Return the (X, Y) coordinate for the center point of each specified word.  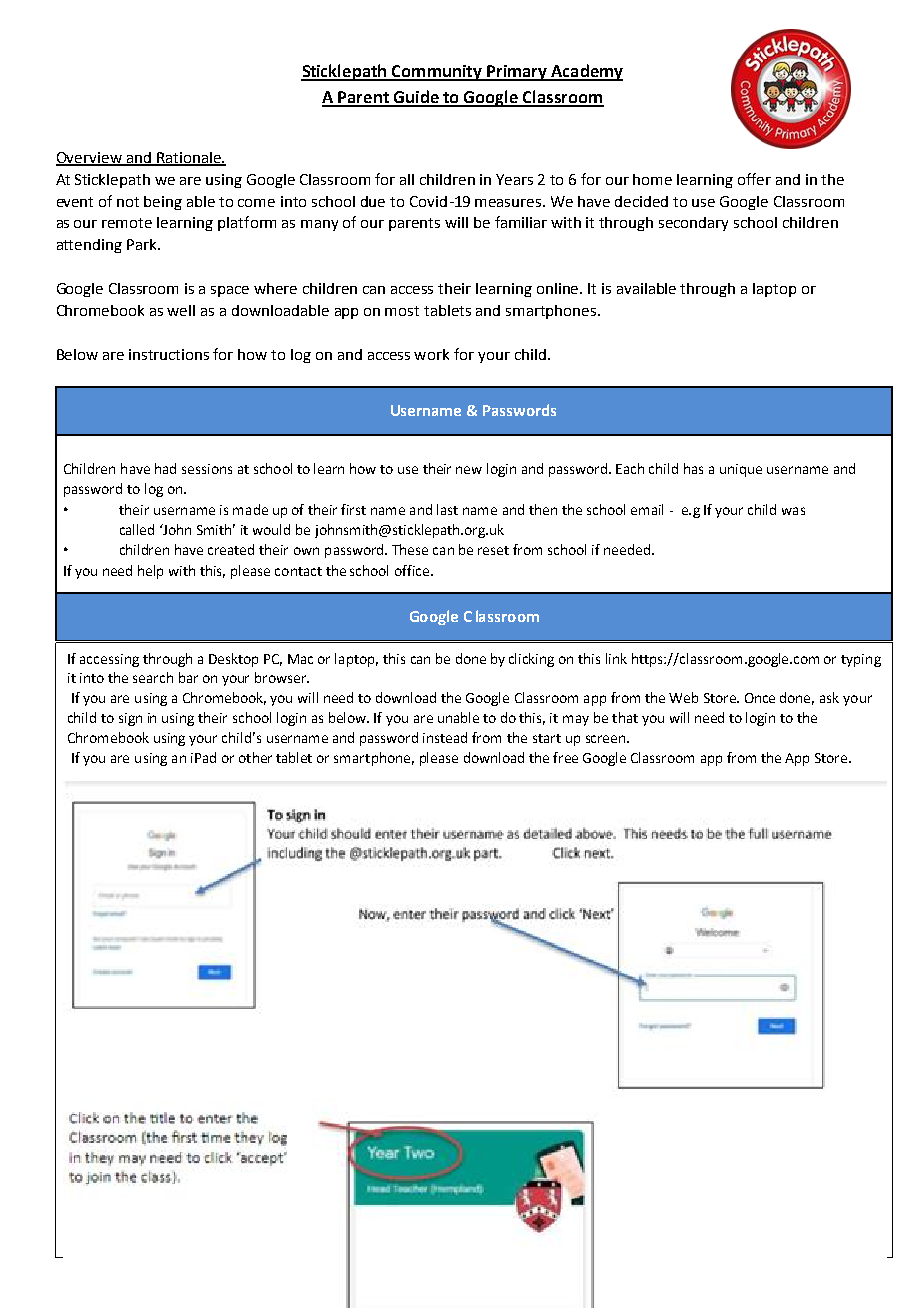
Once (760, 698)
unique (741, 470)
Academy (586, 72)
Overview (90, 159)
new (469, 470)
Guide (416, 98)
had (165, 468)
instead (445, 737)
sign (130, 719)
